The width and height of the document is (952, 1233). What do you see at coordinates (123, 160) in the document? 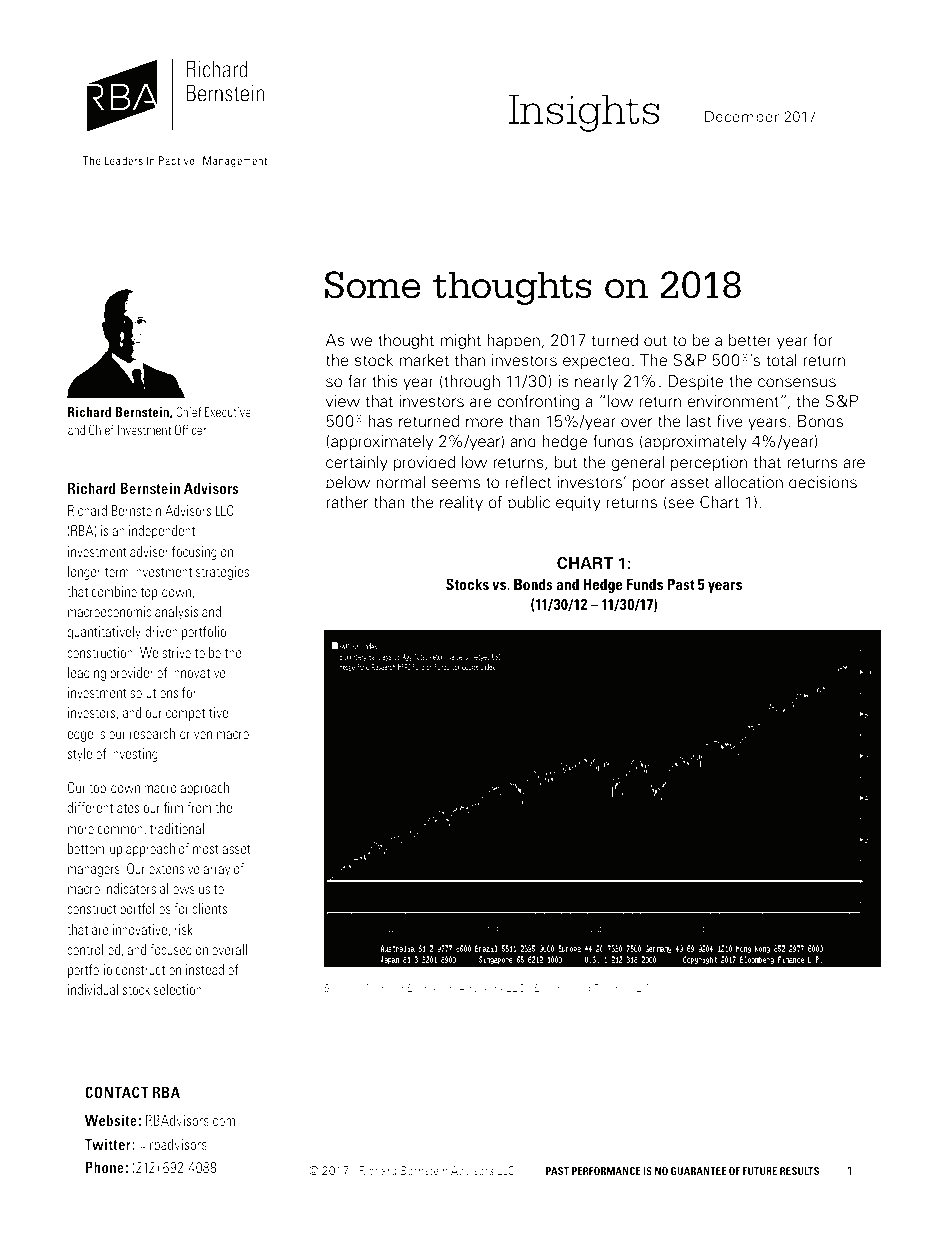
I see `Leaders` at bounding box center [123, 160].
